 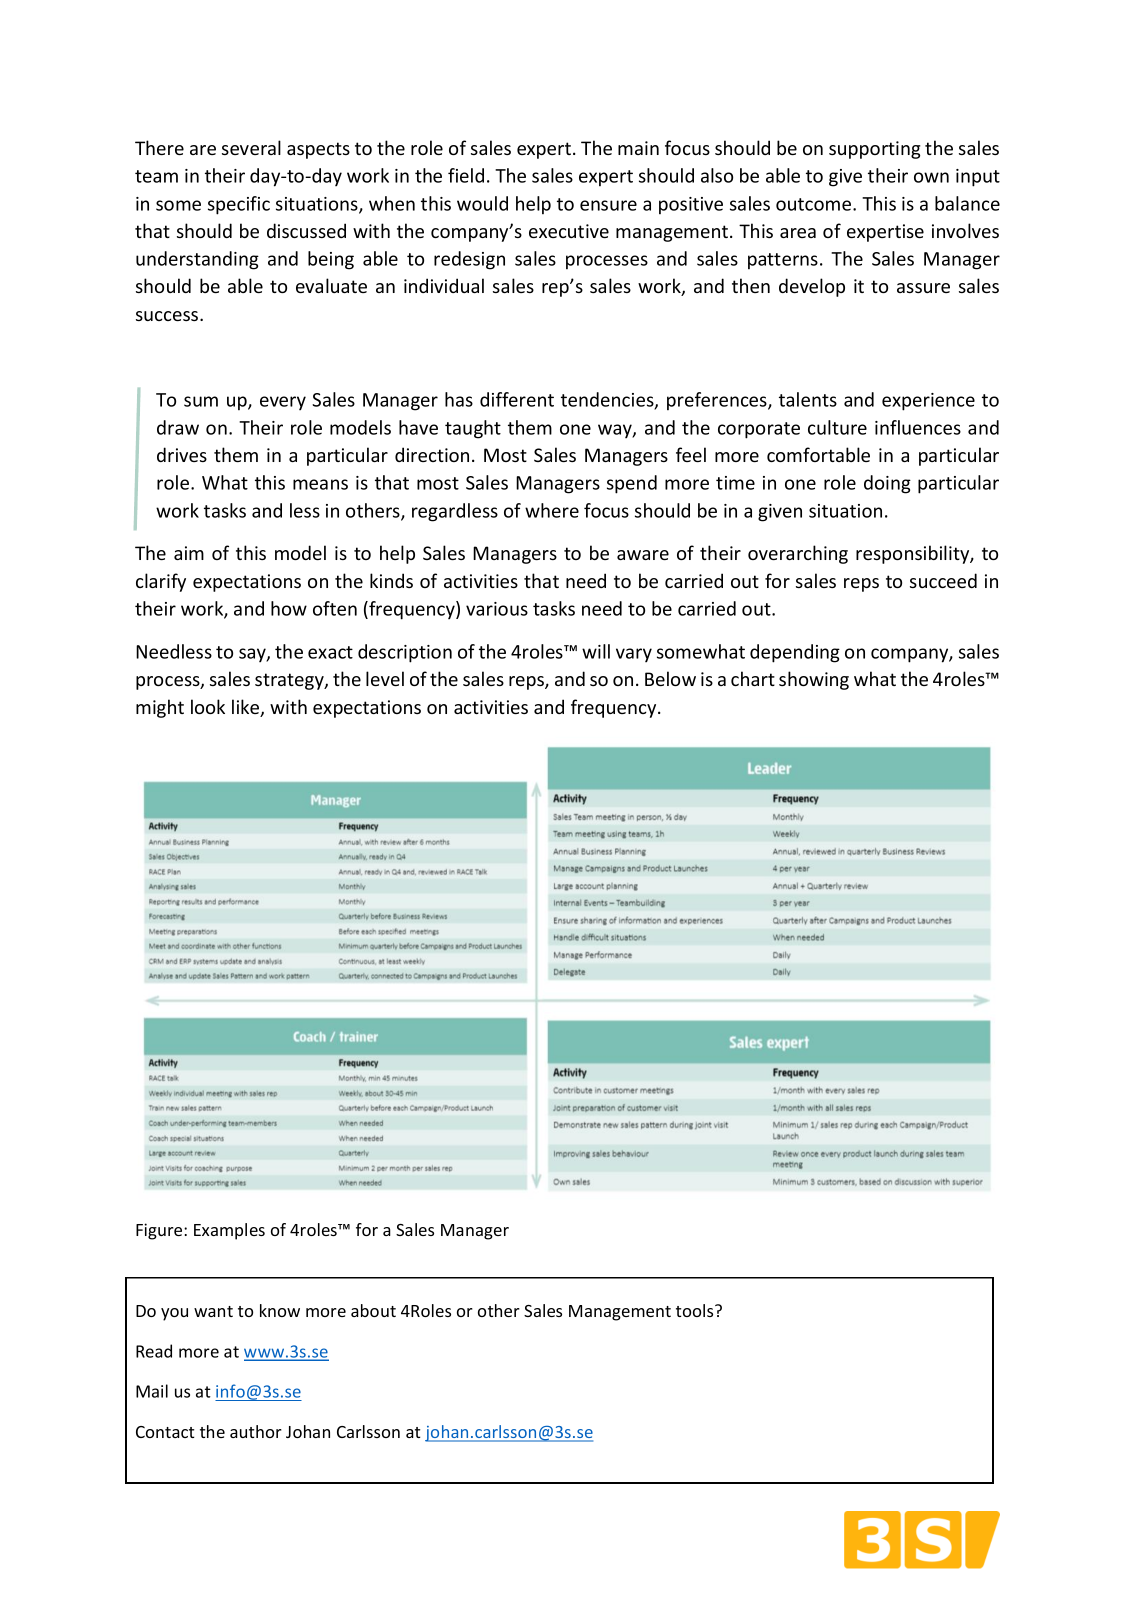 I want to click on Below, so click(x=670, y=678).
